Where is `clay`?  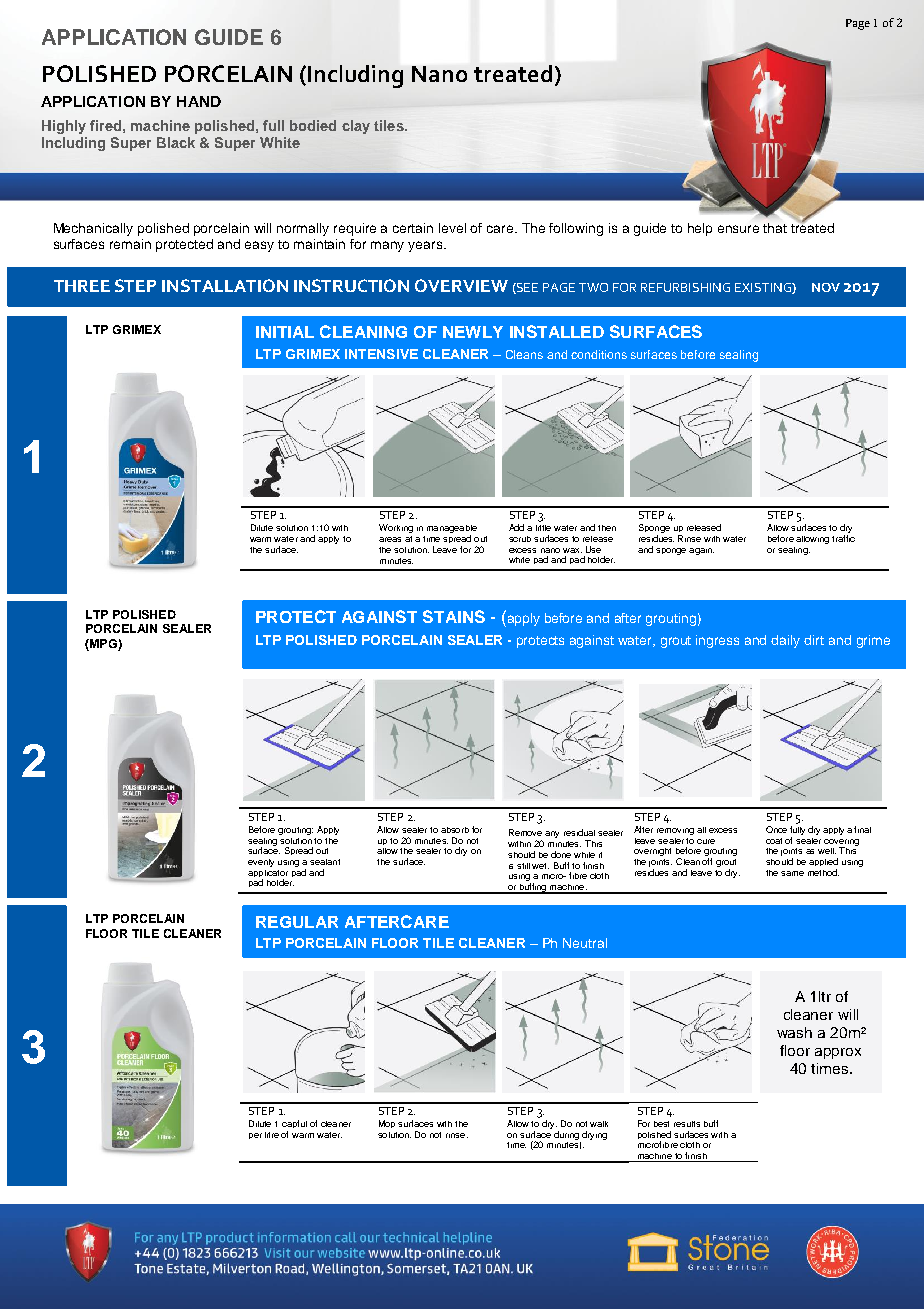
clay is located at coordinates (356, 127).
